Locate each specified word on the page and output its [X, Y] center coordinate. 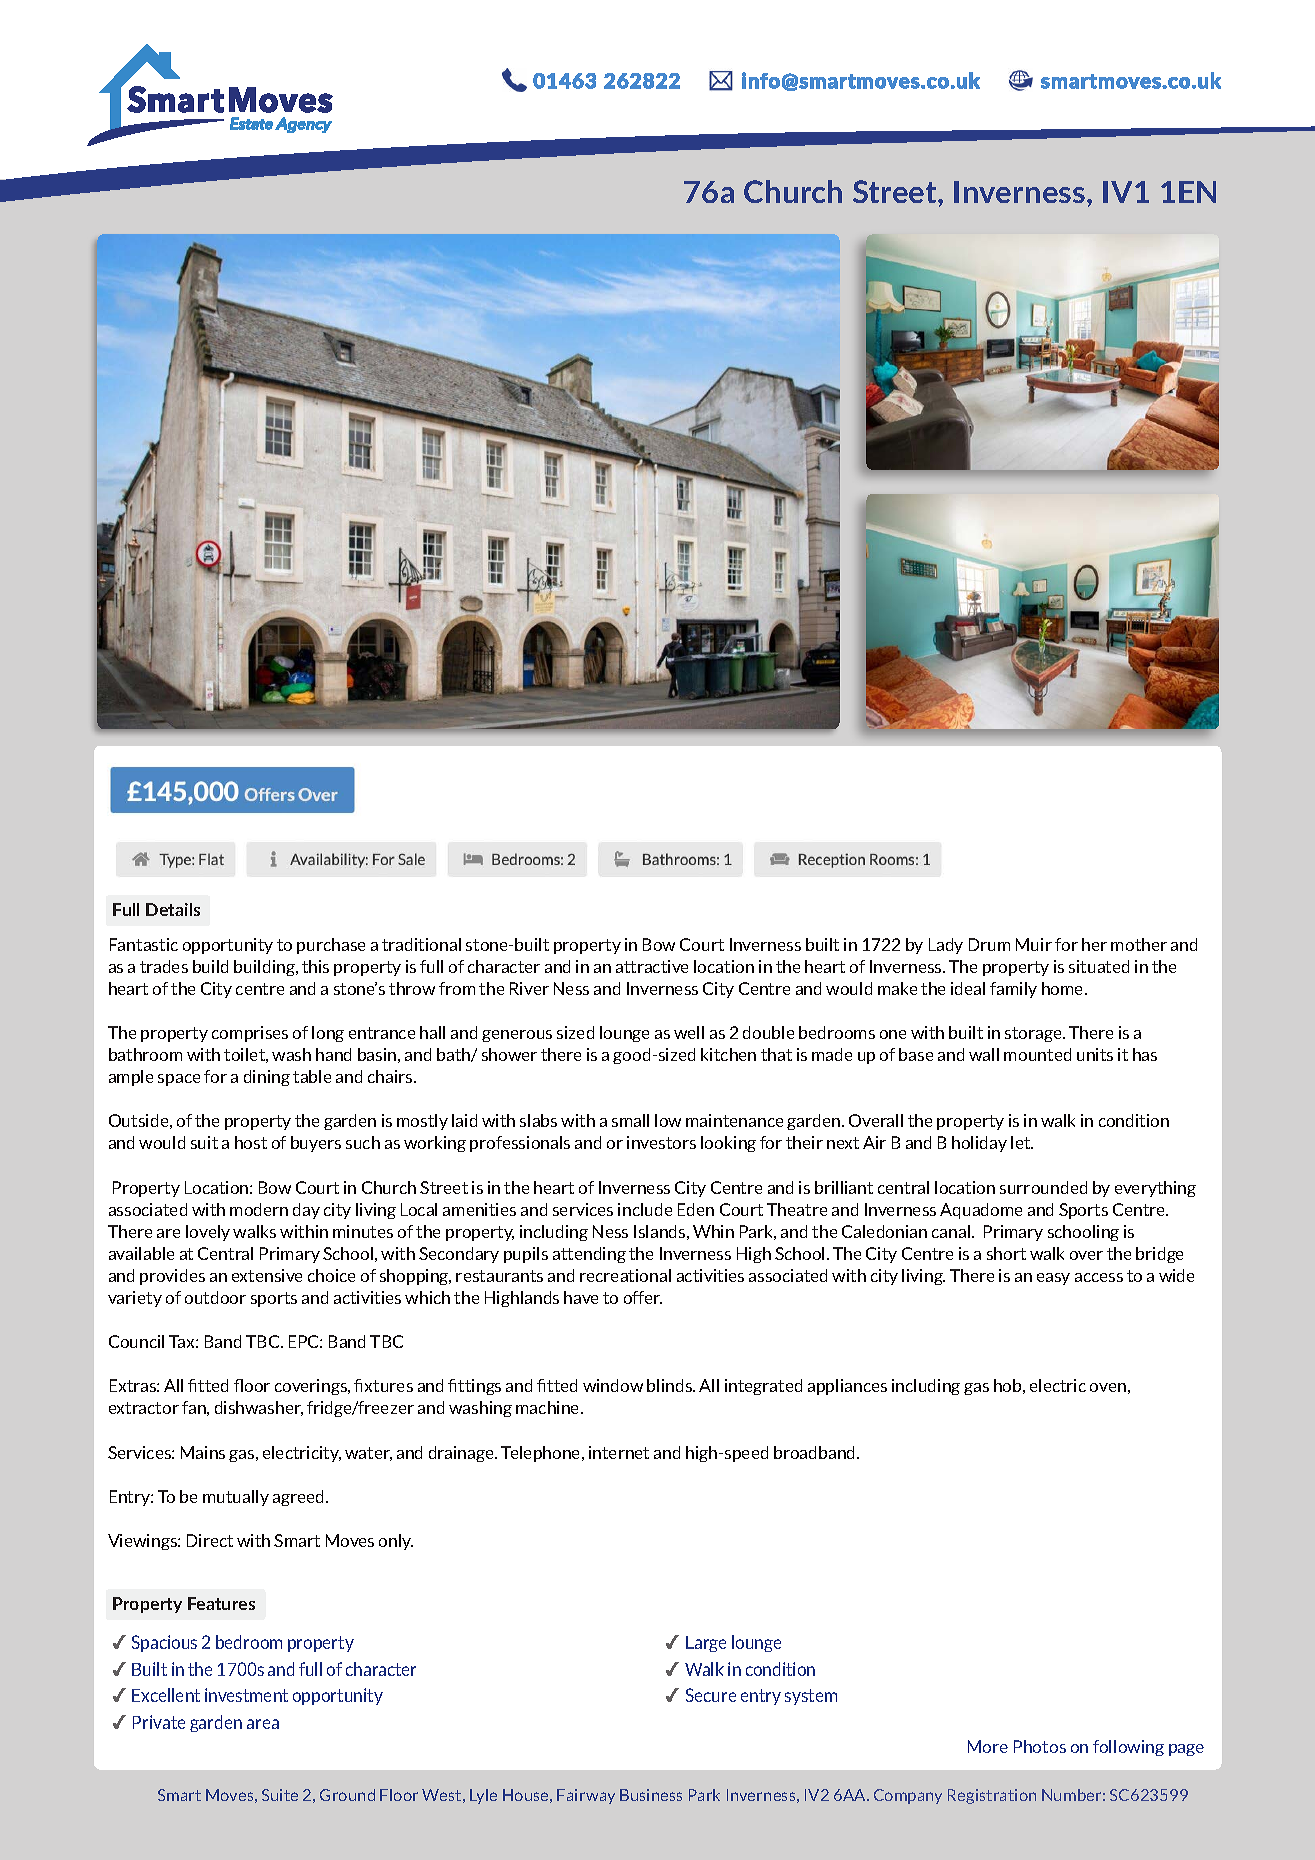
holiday [979, 1144]
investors [661, 1142]
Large [706, 1644]
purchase [331, 946]
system [811, 1697]
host [251, 1142]
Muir [1034, 944]
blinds [670, 1385]
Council [136, 1341]
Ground [347, 1795]
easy [1053, 1279]
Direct [210, 1540]
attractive [652, 966]
